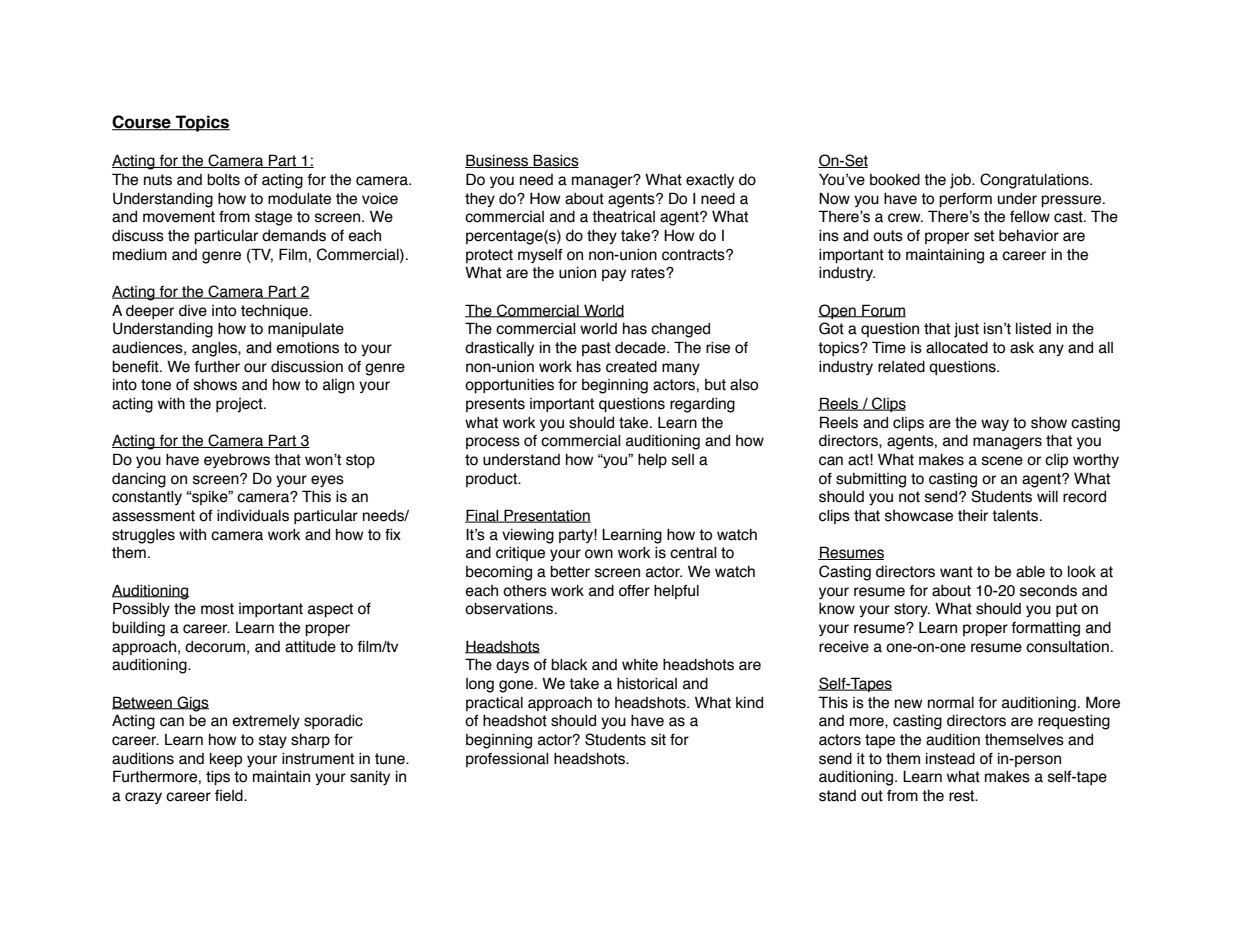 The height and width of the document is (952, 1233). What do you see at coordinates (961, 181) in the document?
I see `job` at bounding box center [961, 181].
